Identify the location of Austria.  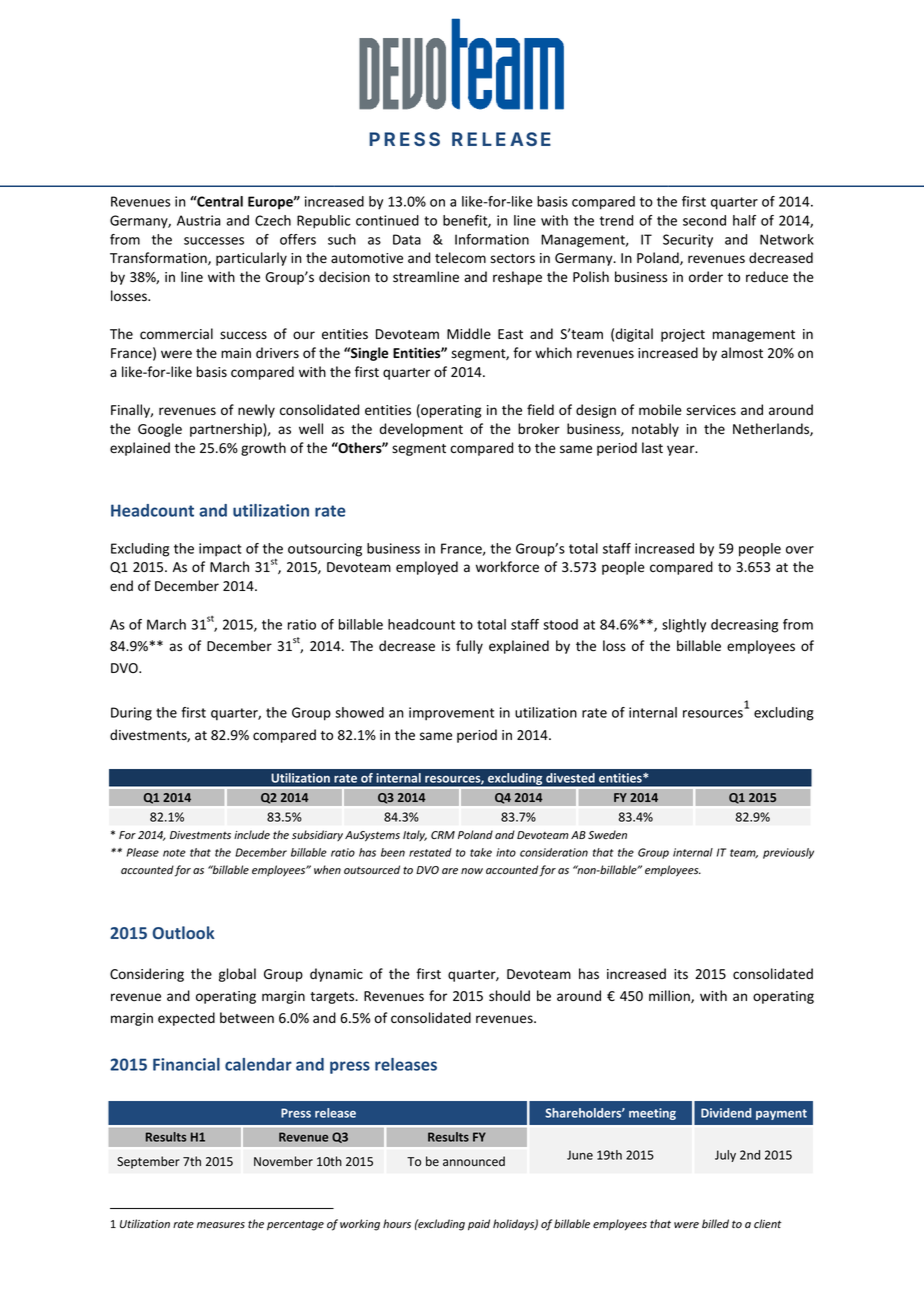
(199, 220).
